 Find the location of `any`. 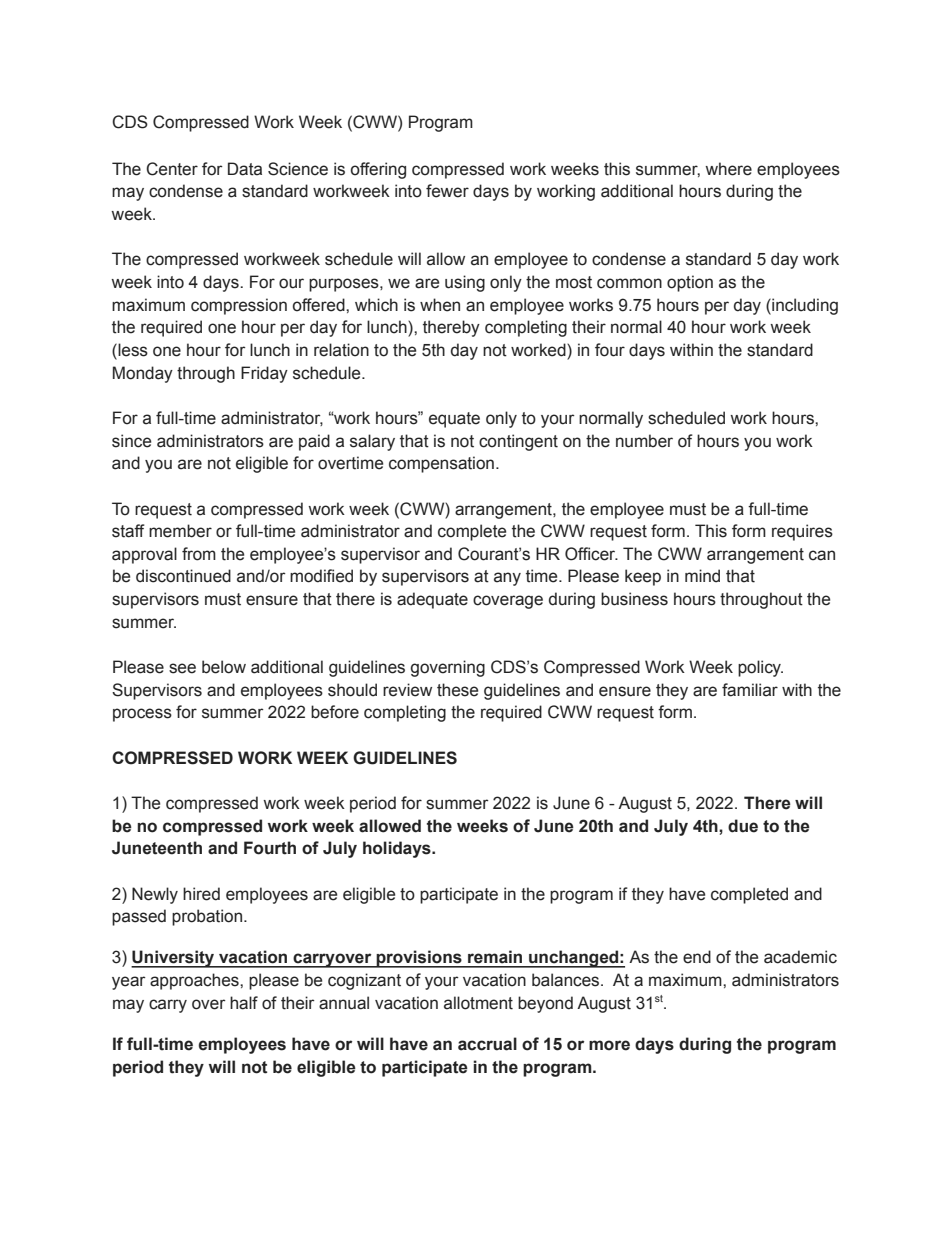

any is located at coordinates (507, 579).
